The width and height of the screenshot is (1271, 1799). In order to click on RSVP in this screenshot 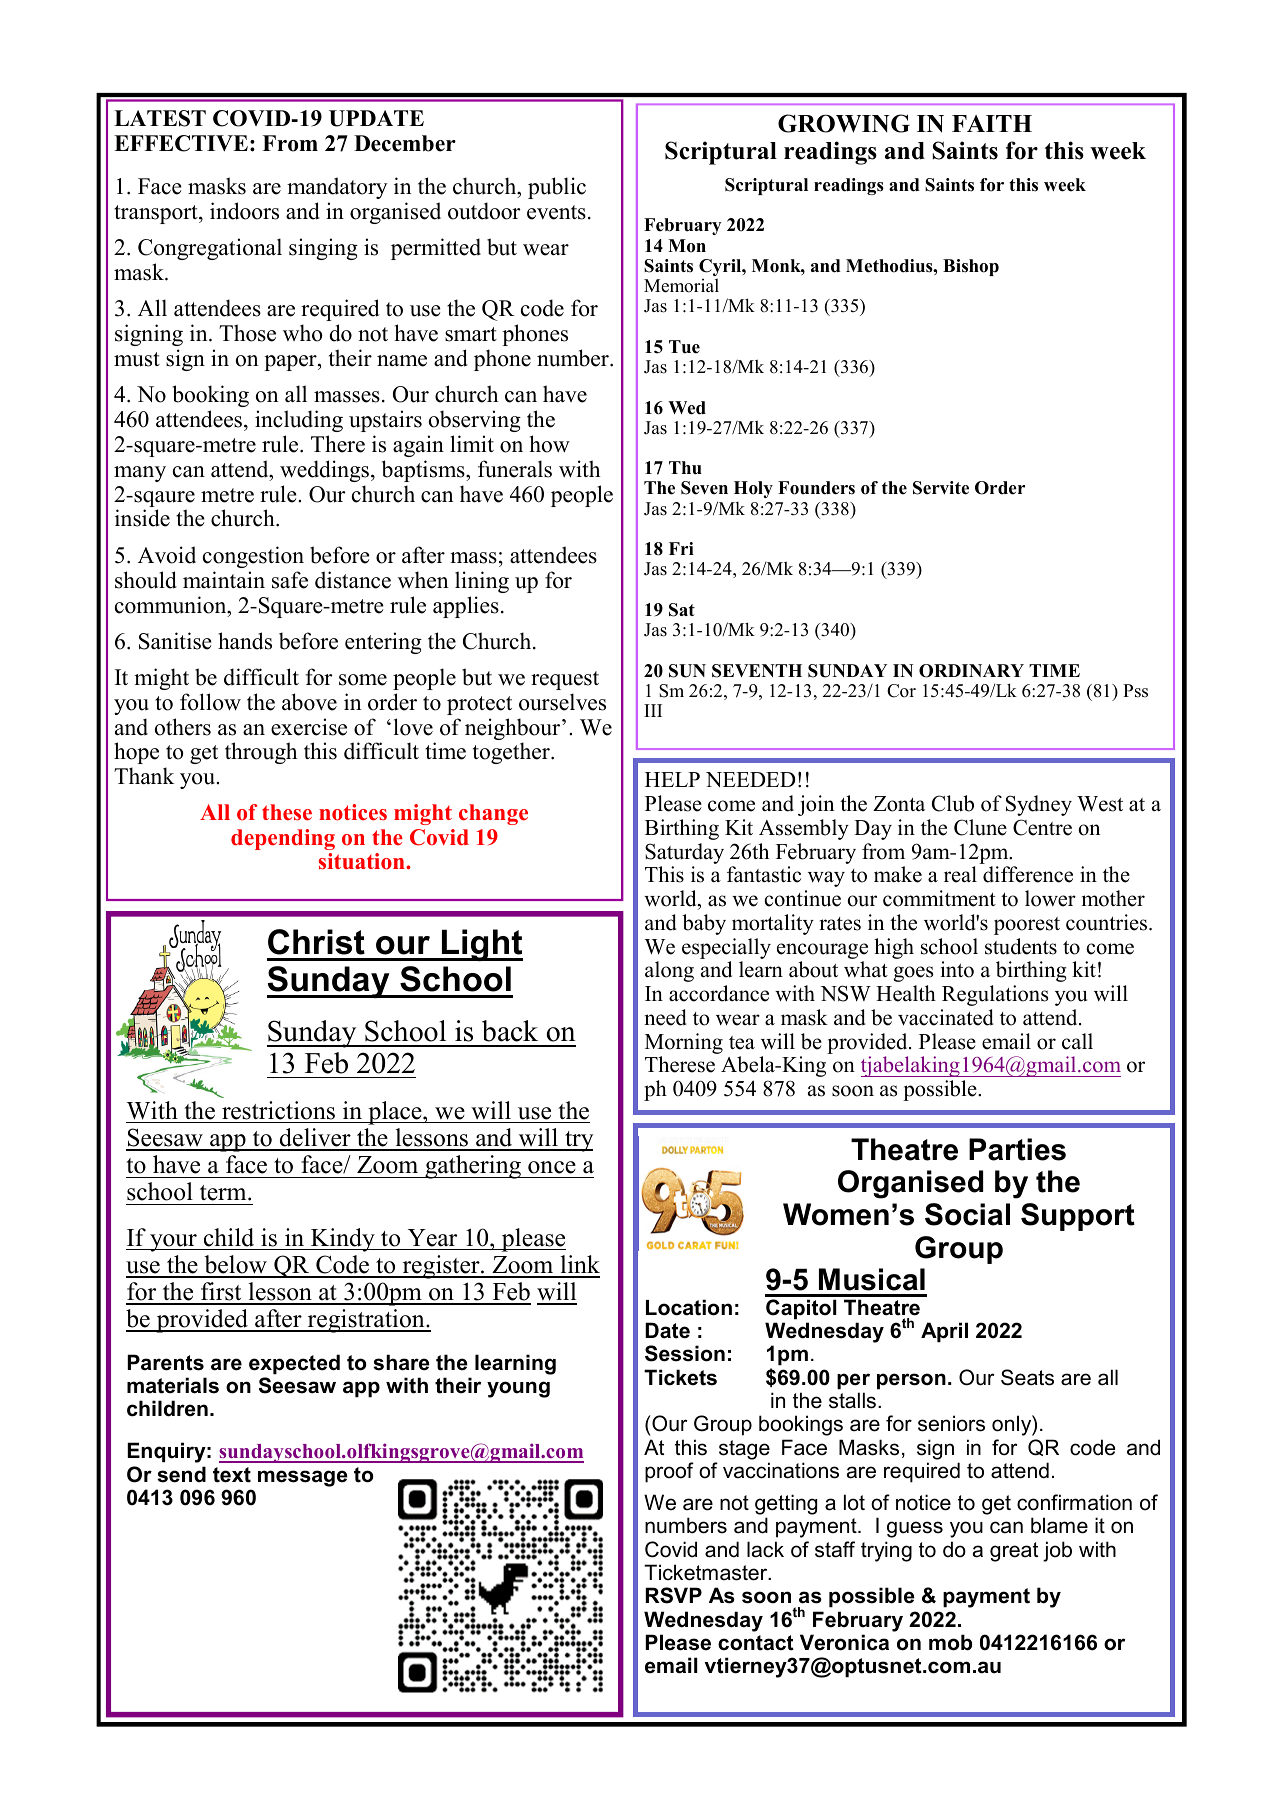, I will do `click(673, 1595)`.
